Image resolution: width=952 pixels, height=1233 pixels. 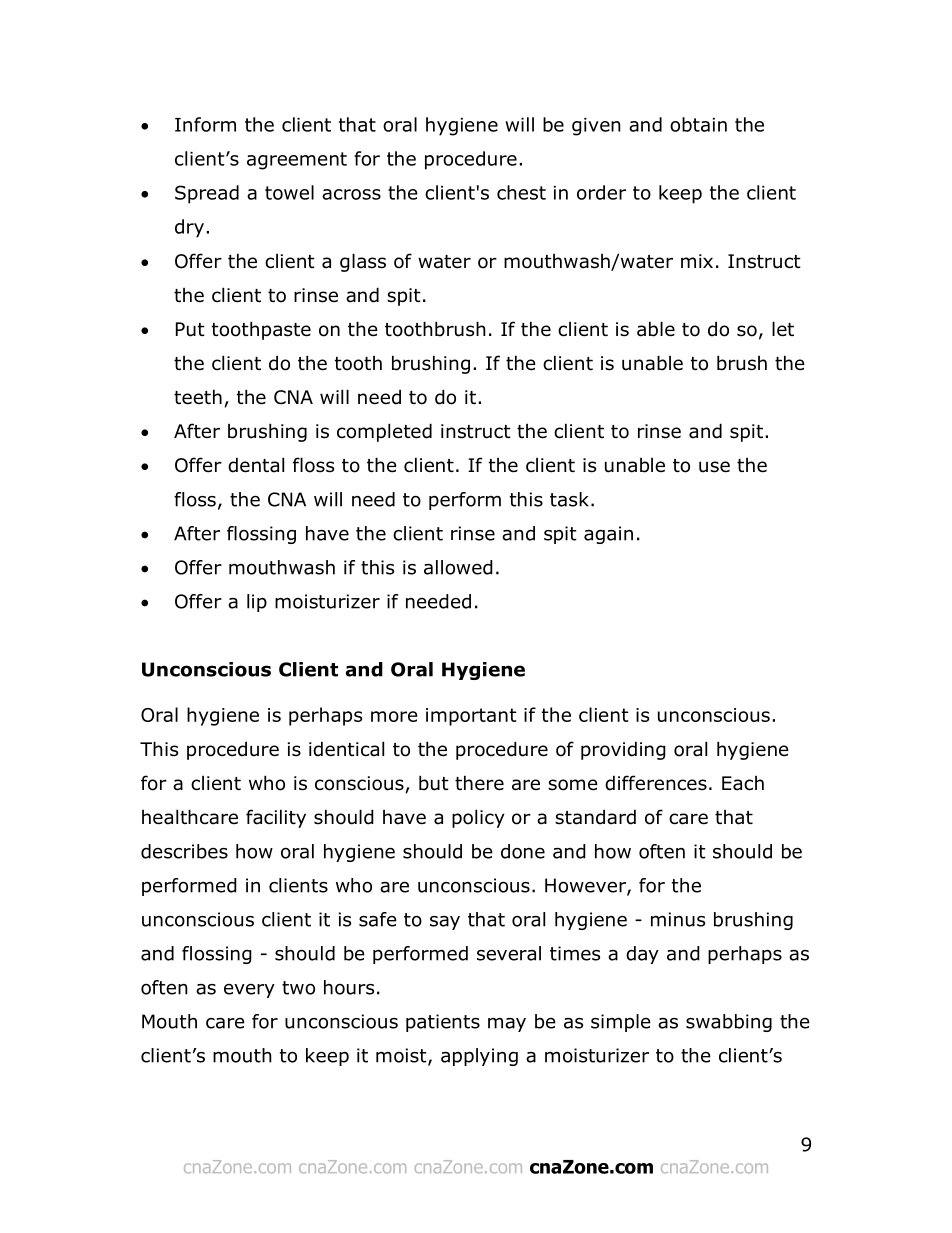 What do you see at coordinates (190, 329) in the page?
I see `Put` at bounding box center [190, 329].
